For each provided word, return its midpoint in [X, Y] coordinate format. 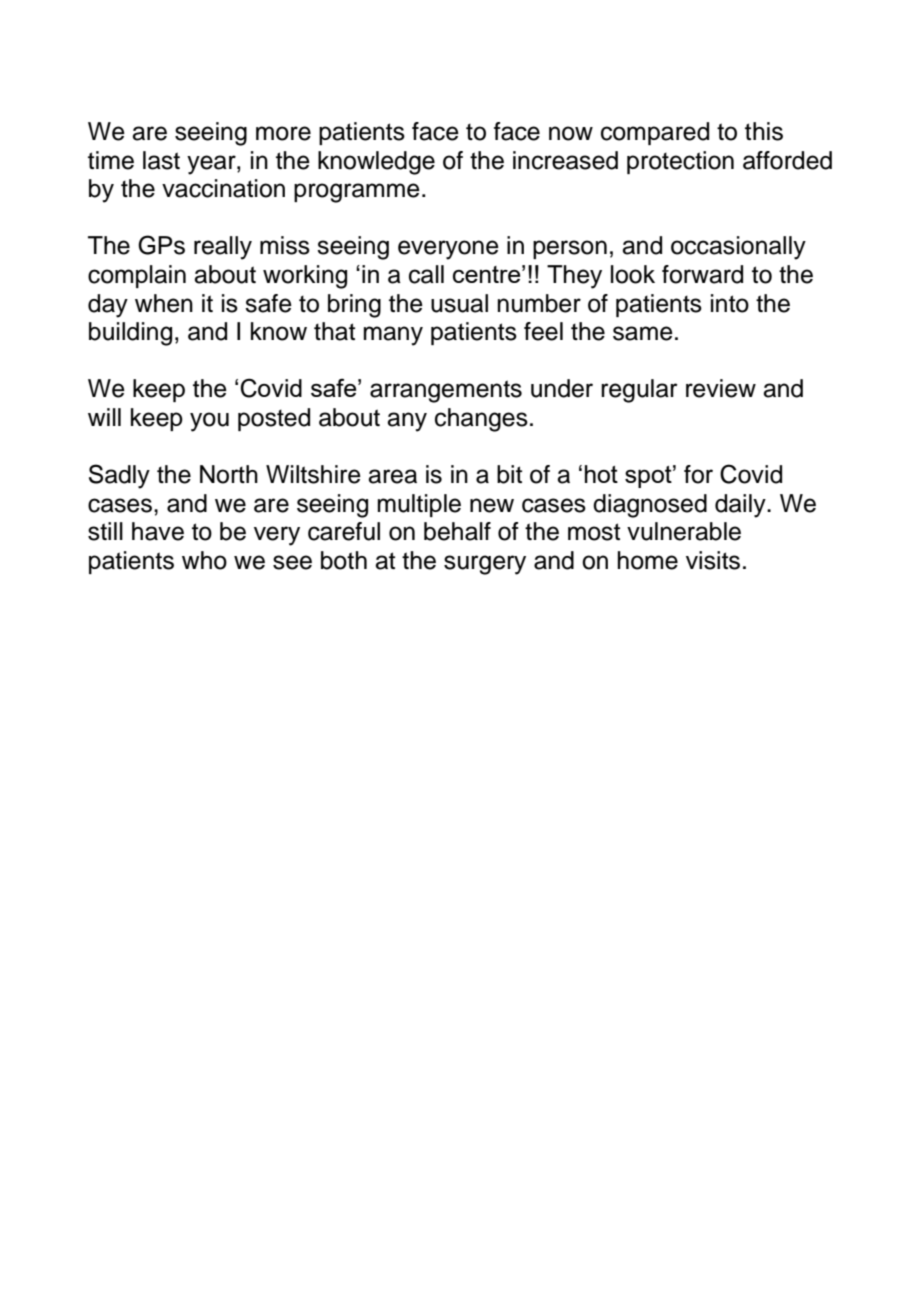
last [161, 160]
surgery [485, 565]
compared [655, 133]
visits [713, 560]
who [204, 560]
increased [565, 160]
